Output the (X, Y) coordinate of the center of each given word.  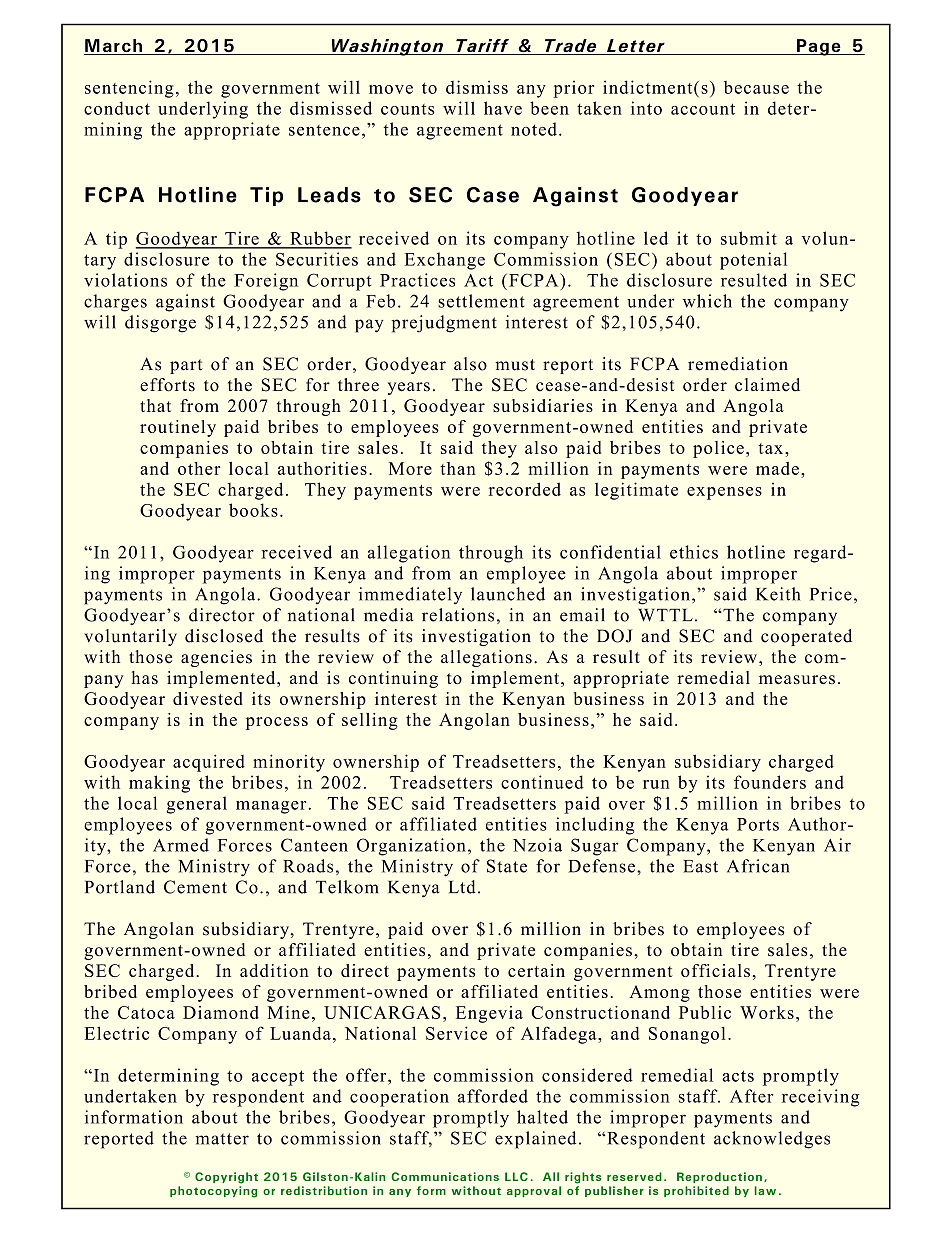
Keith (778, 594)
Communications (445, 1176)
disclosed (224, 636)
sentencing (129, 89)
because (756, 87)
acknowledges (772, 1140)
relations (458, 615)
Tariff (482, 47)
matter (222, 1139)
